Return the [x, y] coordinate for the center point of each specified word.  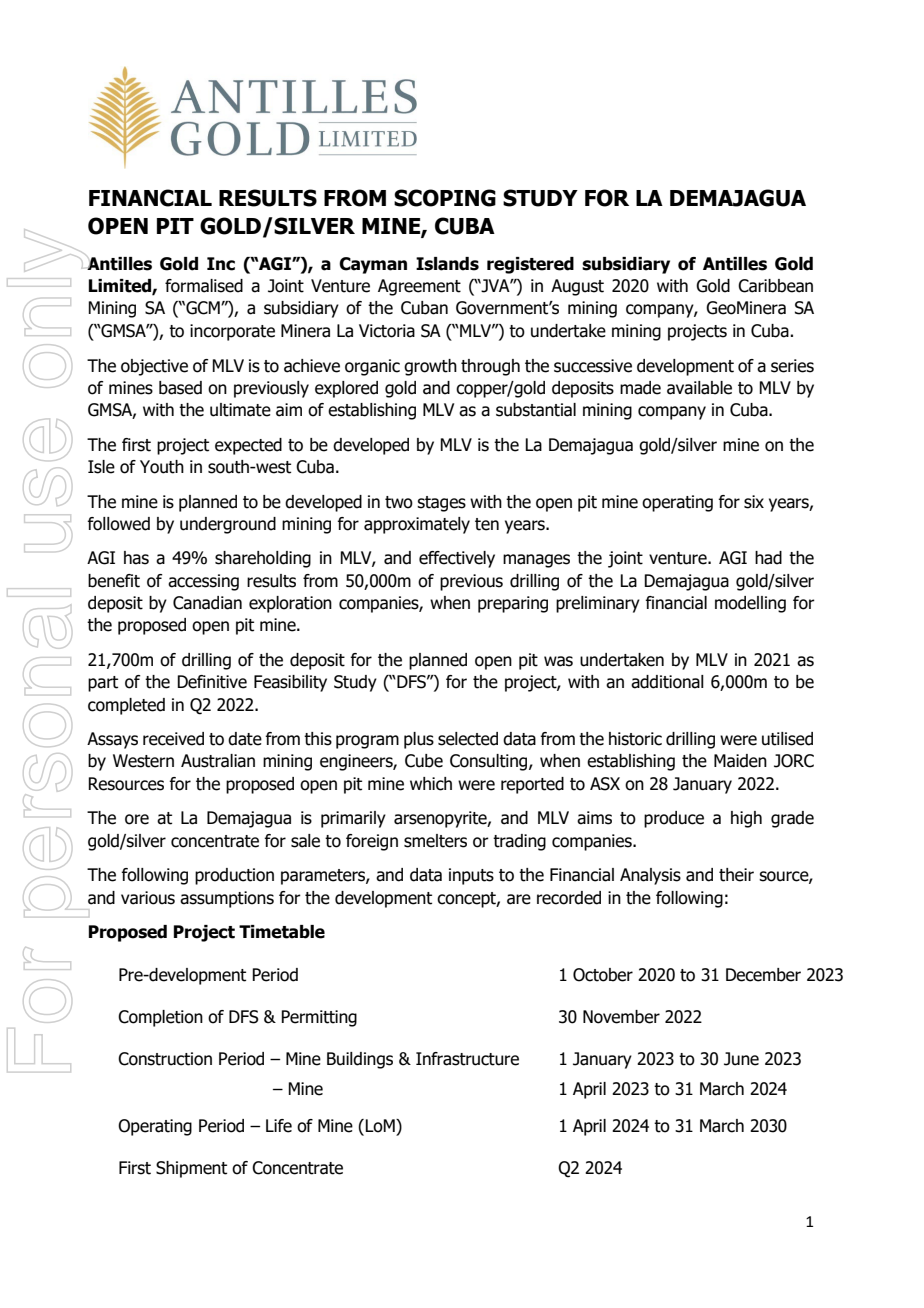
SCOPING [445, 198]
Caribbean [775, 286]
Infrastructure [467, 1059]
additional [667, 682]
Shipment [191, 1169]
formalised [204, 286]
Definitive [212, 682]
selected [468, 739]
